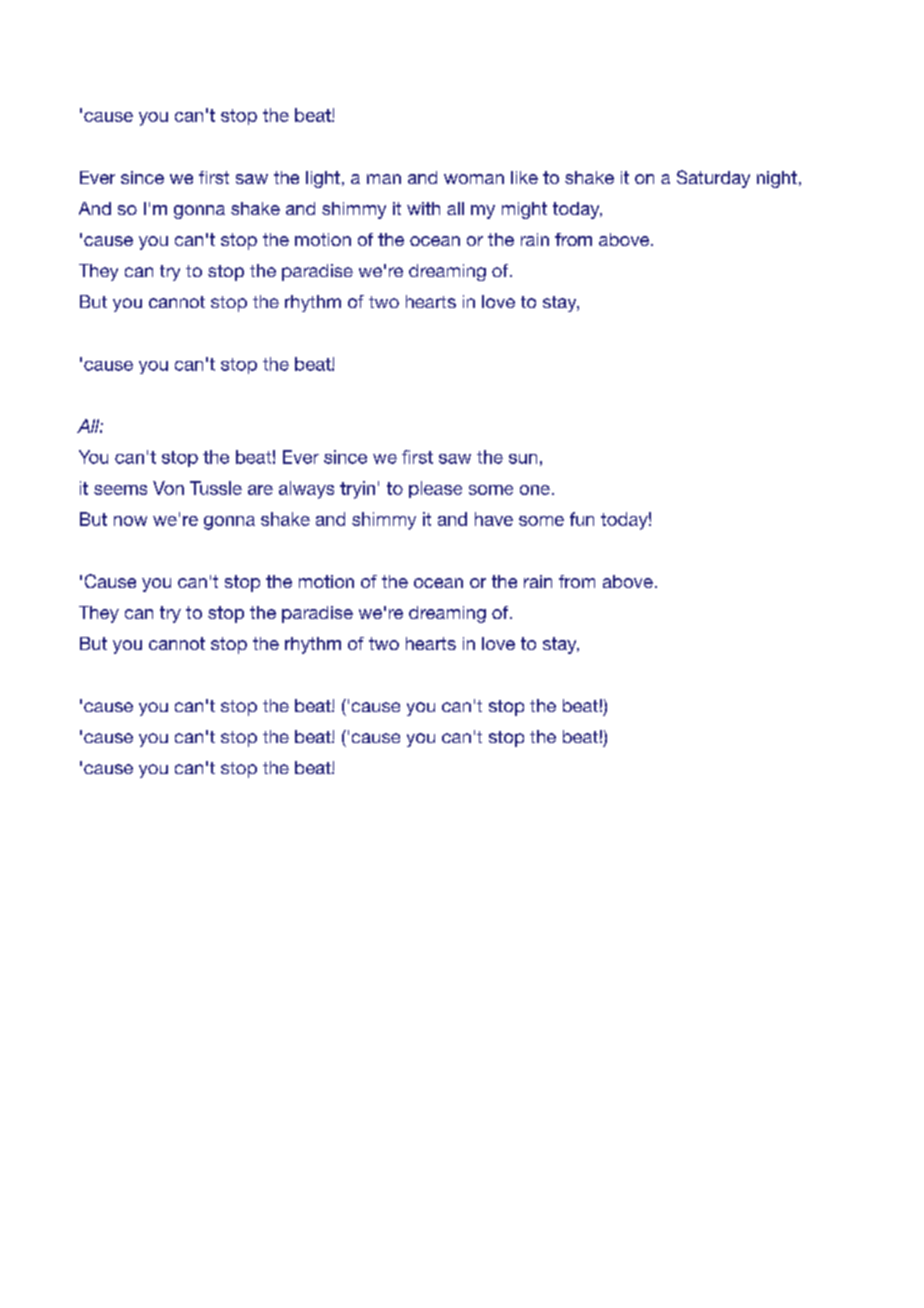  I want to click on sun, so click(523, 459).
